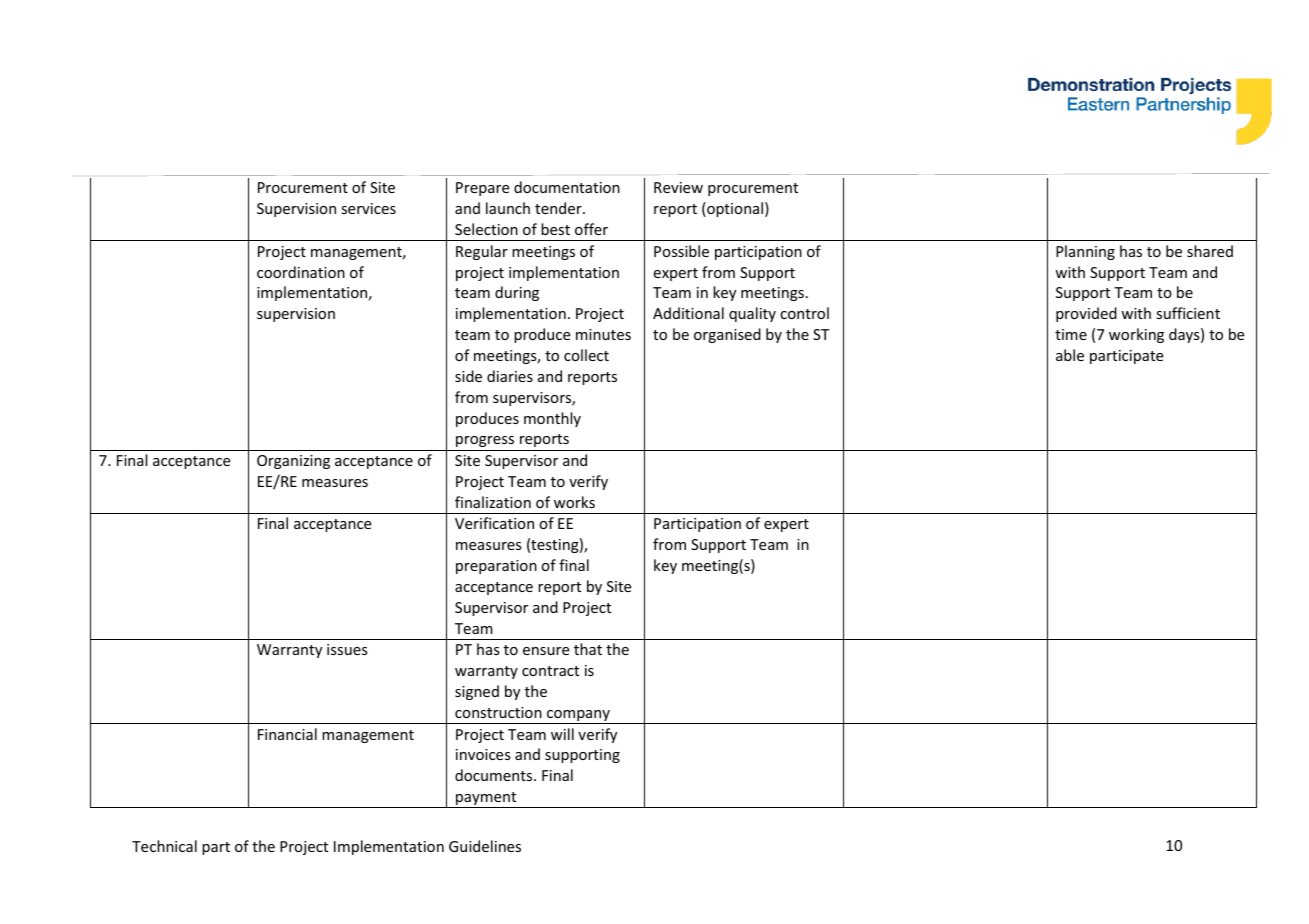 This screenshot has height=924, width=1309. Describe the element at coordinates (485, 846) in the screenshot. I see `Guidelines` at that location.
